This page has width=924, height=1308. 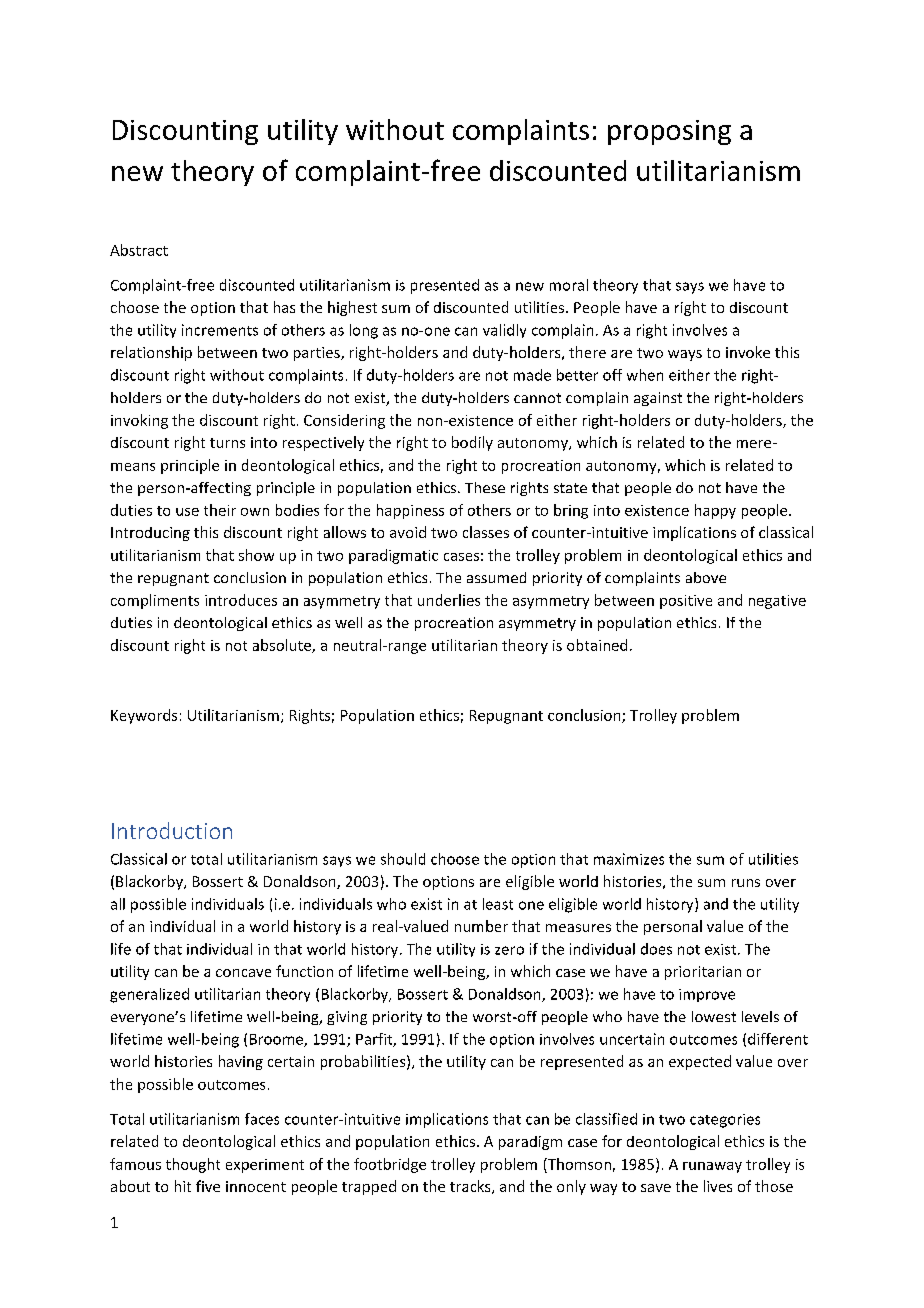 I want to click on Abstract, so click(x=139, y=250).
